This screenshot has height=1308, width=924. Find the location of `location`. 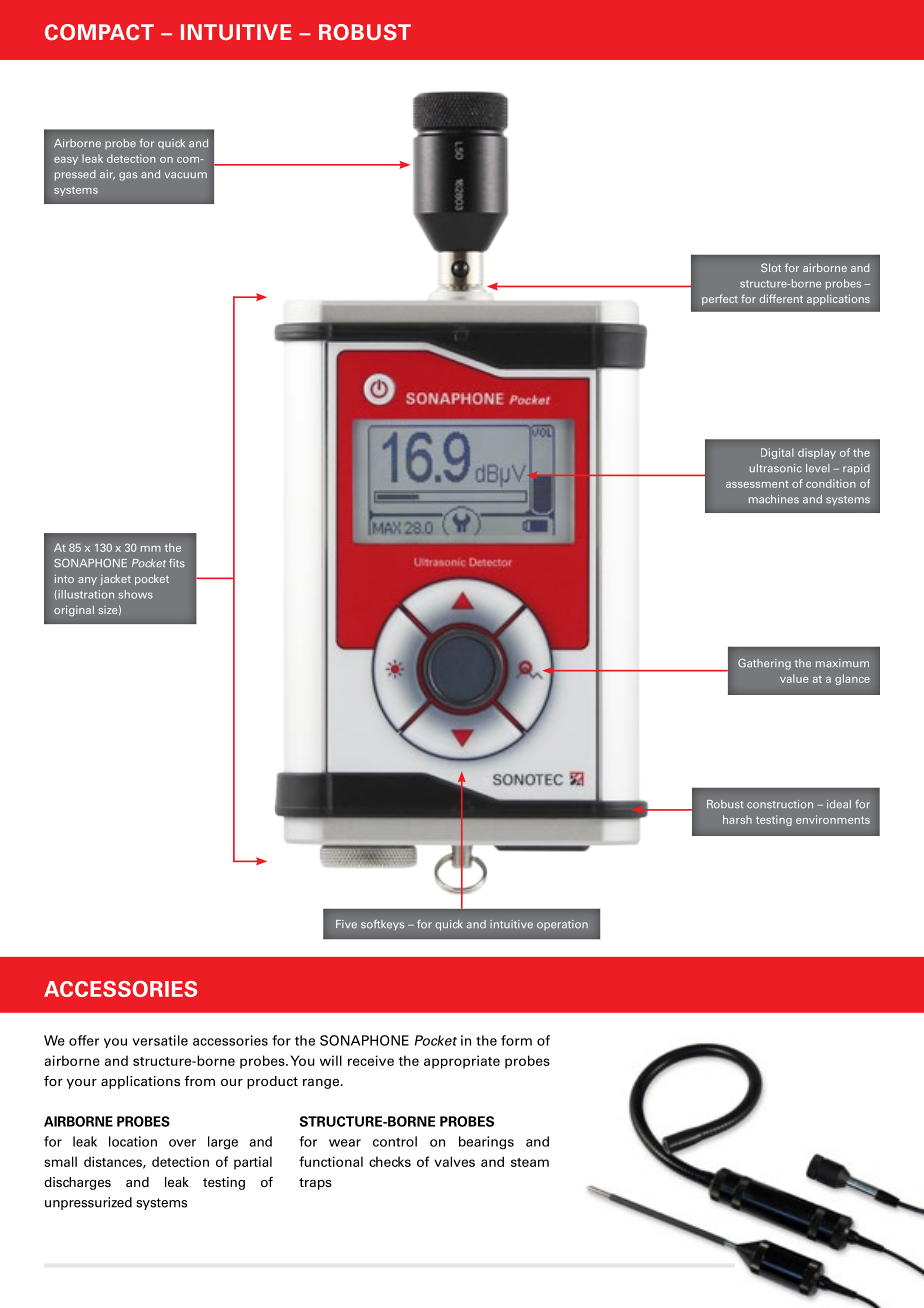

location is located at coordinates (133, 1141).
